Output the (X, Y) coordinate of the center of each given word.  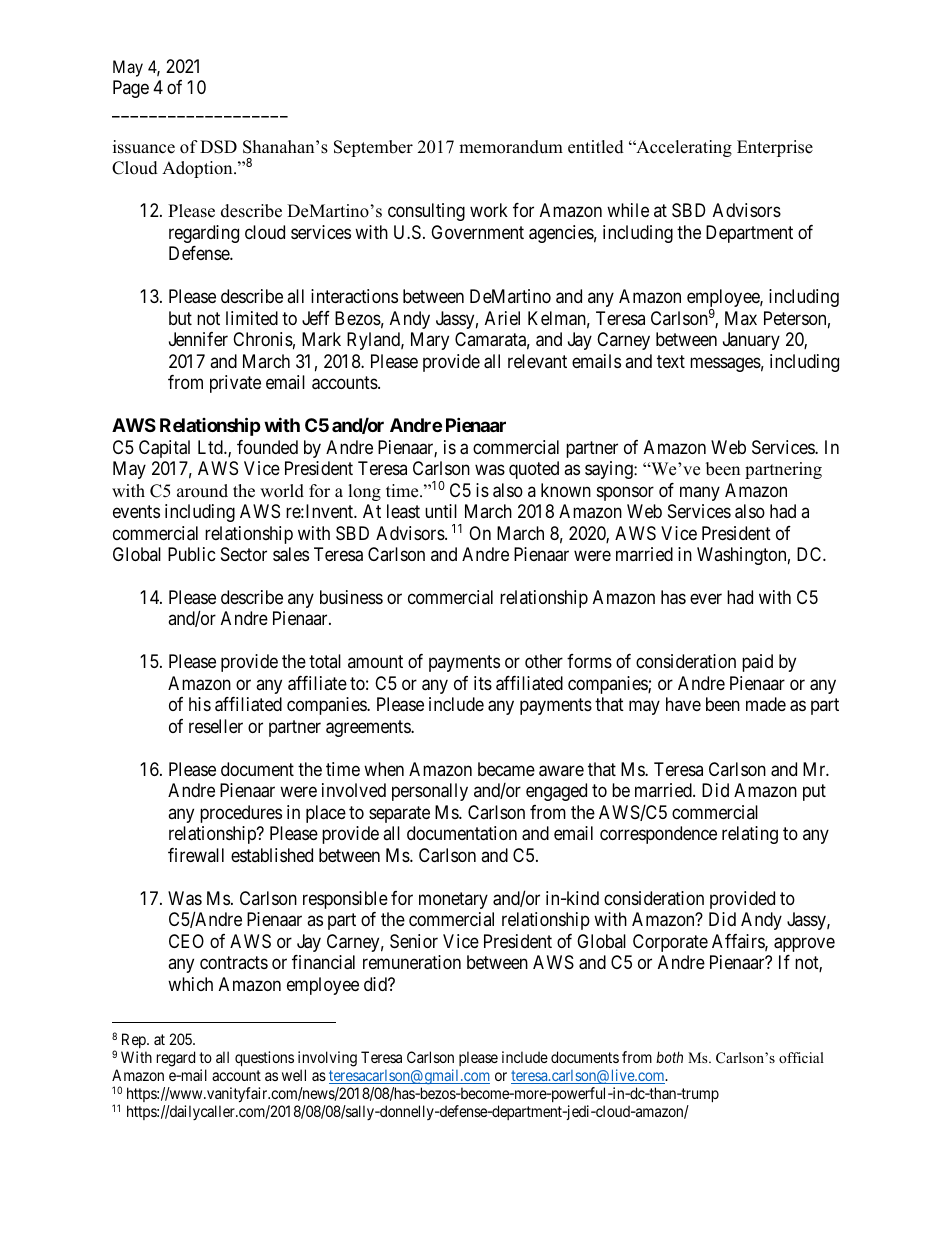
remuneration (412, 962)
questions (264, 1058)
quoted (534, 470)
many (700, 493)
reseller (216, 726)
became (506, 769)
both (669, 1057)
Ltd (211, 447)
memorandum (511, 147)
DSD (218, 147)
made (766, 704)
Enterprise (775, 148)
